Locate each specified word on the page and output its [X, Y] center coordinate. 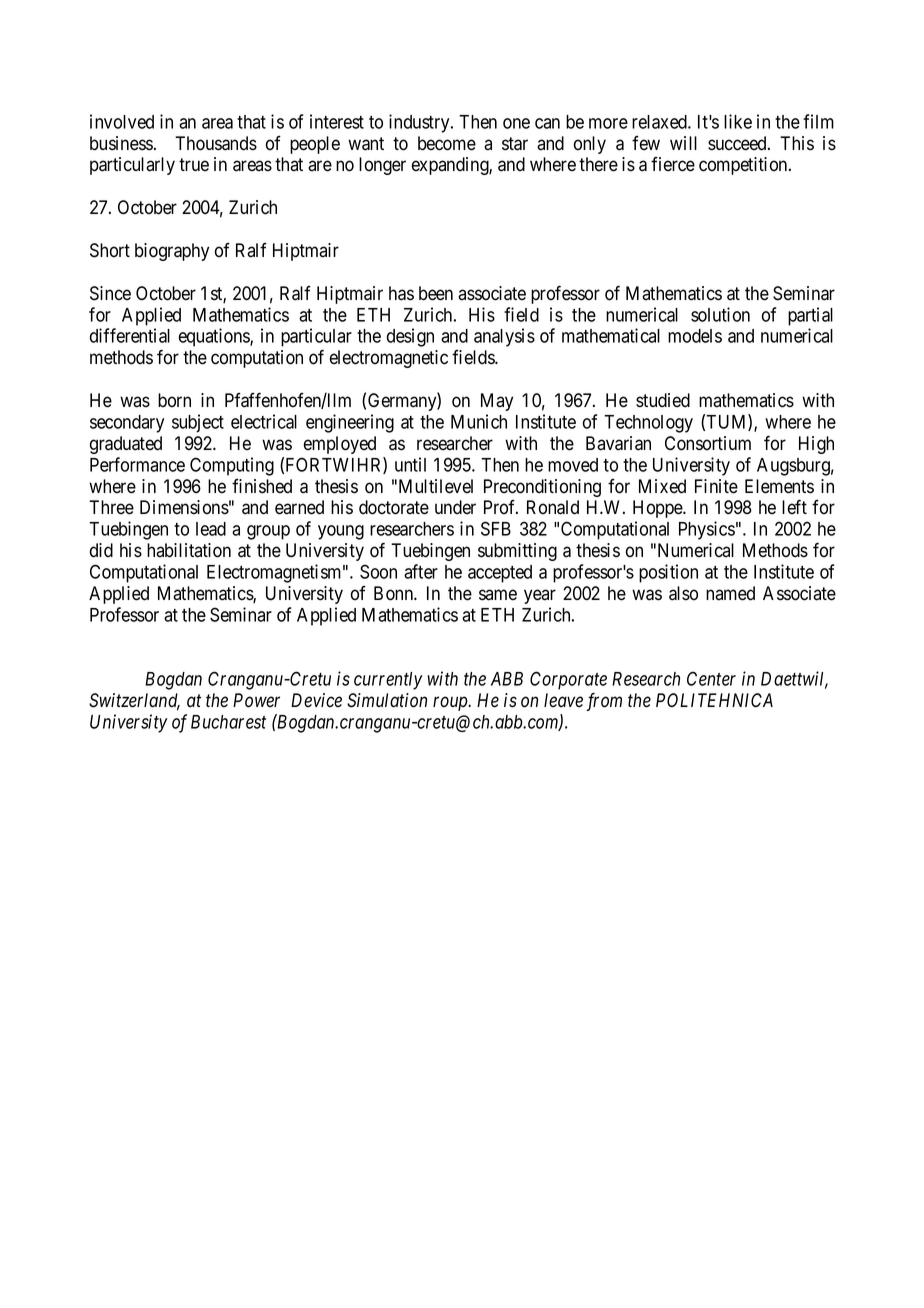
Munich [479, 421]
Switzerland [134, 702]
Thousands [216, 143]
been [436, 293]
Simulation [387, 700]
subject [198, 423]
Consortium [708, 443]
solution [720, 314]
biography [172, 252]
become [447, 143]
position [668, 573]
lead [211, 529]
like [738, 121]
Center [711, 678]
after [421, 571]
